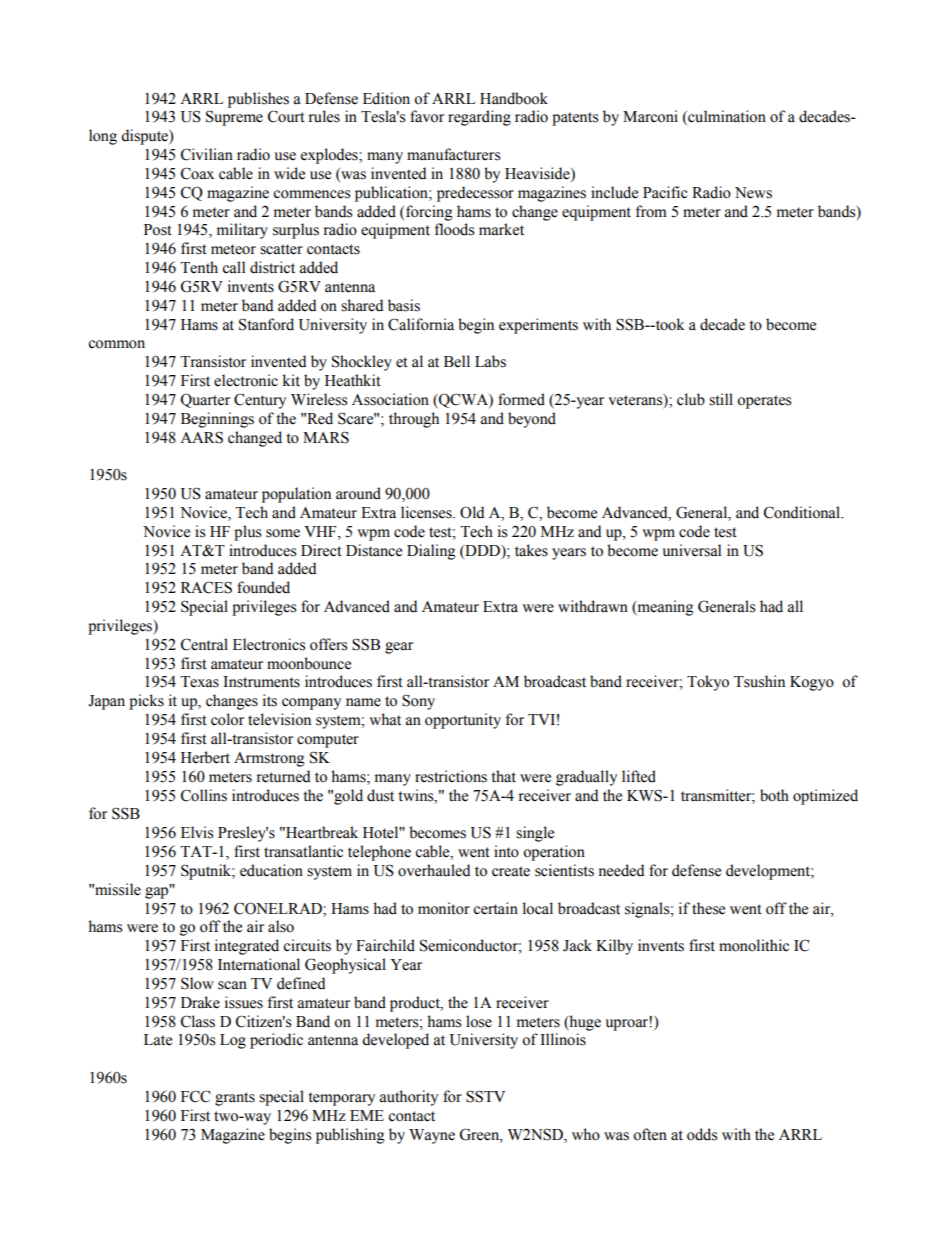 This screenshot has height=1233, width=952. Describe the element at coordinates (451, 776) in the screenshot. I see `restrictions` at that location.
